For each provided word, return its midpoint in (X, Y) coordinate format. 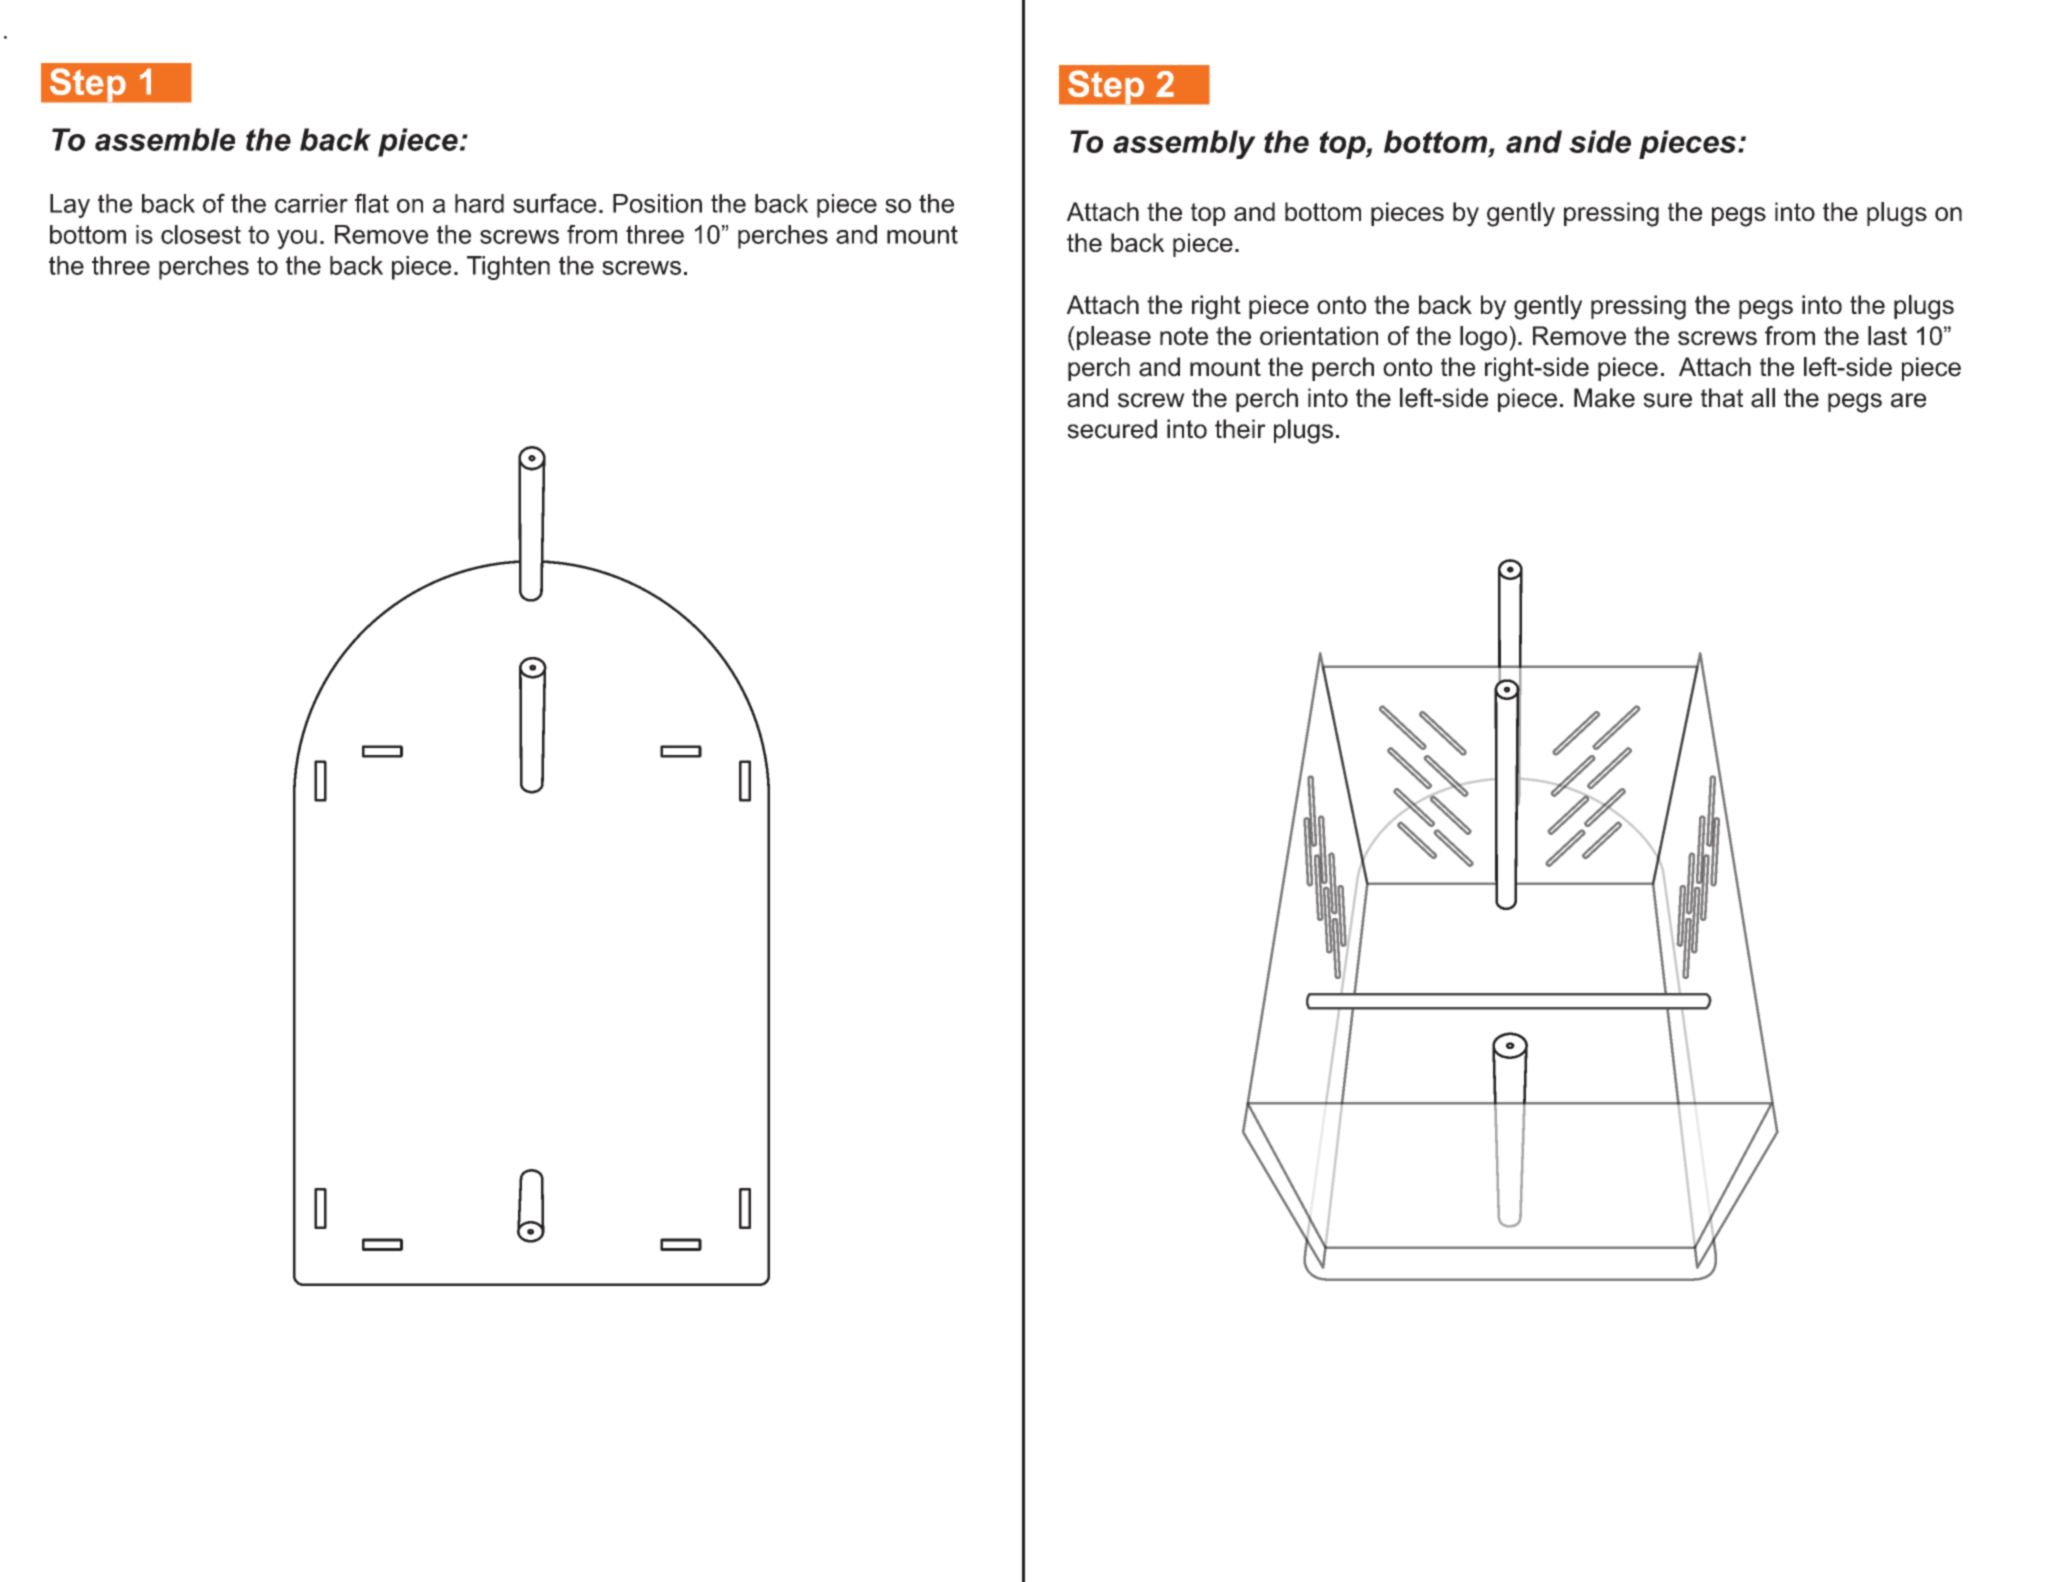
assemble (165, 139)
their (1240, 429)
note (1184, 336)
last (1887, 336)
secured (1112, 429)
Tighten (508, 268)
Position (657, 203)
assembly (1184, 144)
